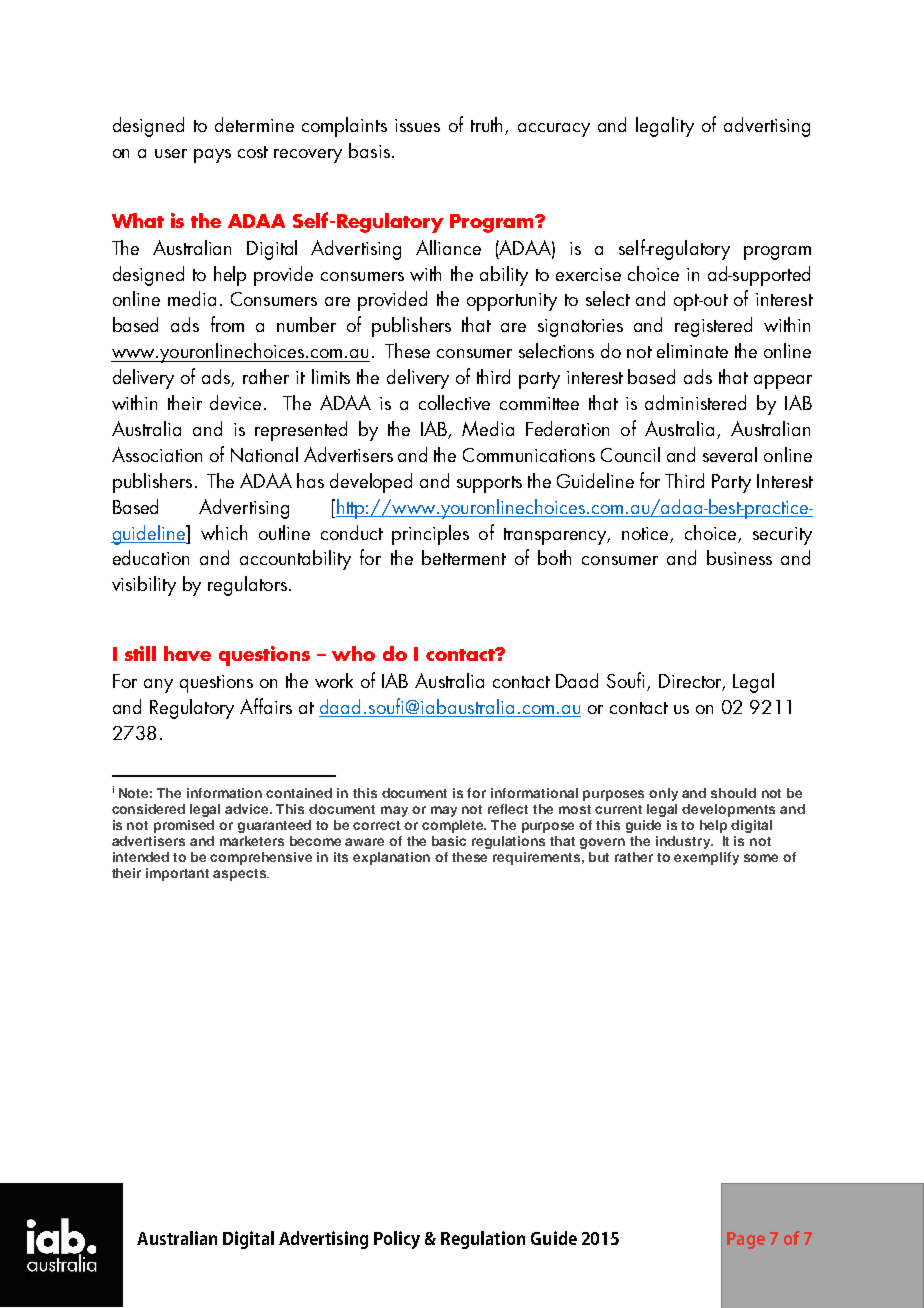 The image size is (924, 1308). I want to click on who, so click(353, 653).
